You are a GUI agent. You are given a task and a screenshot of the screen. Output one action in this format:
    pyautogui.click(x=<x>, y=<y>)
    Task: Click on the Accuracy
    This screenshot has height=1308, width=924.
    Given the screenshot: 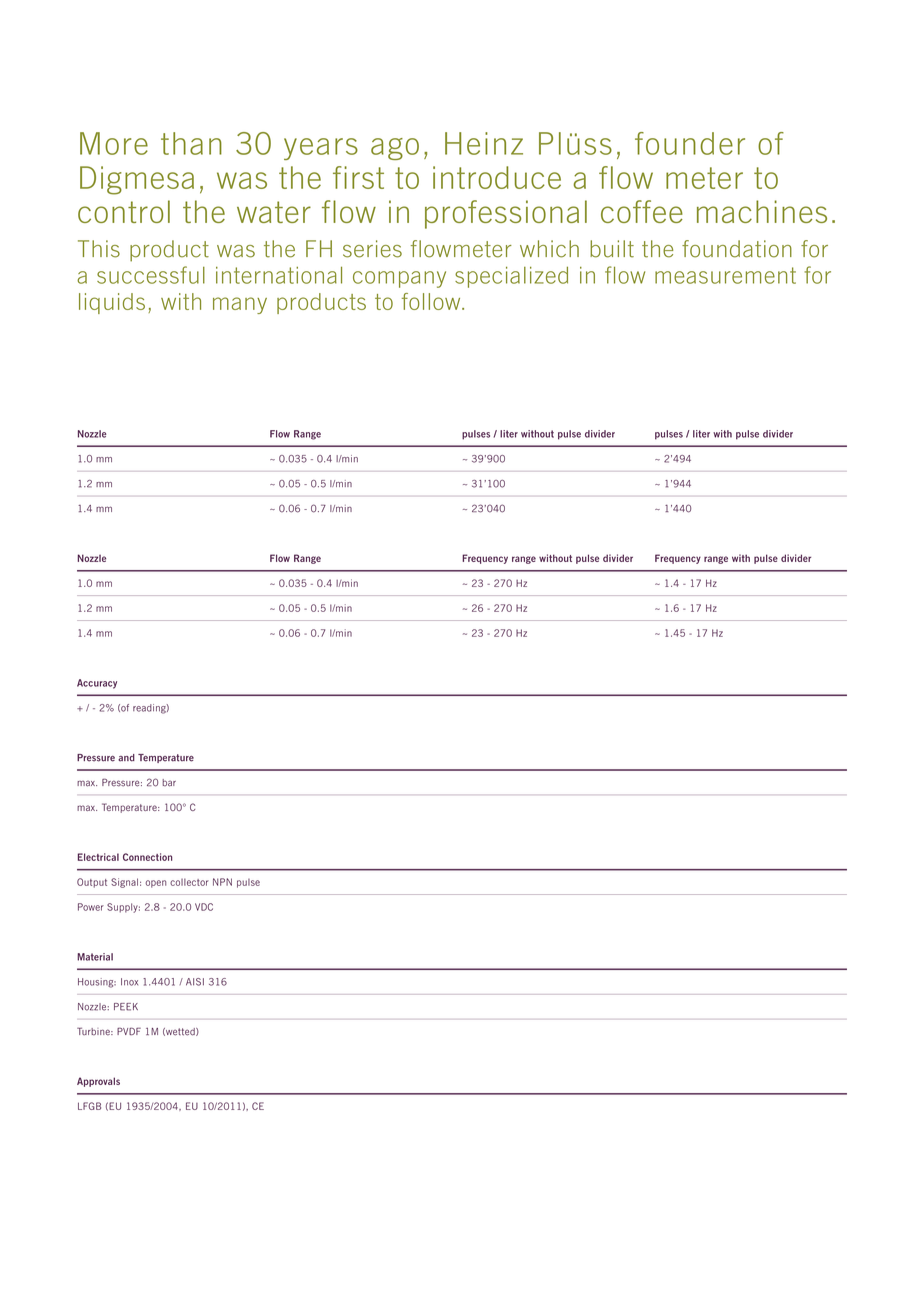 What is the action you would take?
    pyautogui.click(x=97, y=684)
